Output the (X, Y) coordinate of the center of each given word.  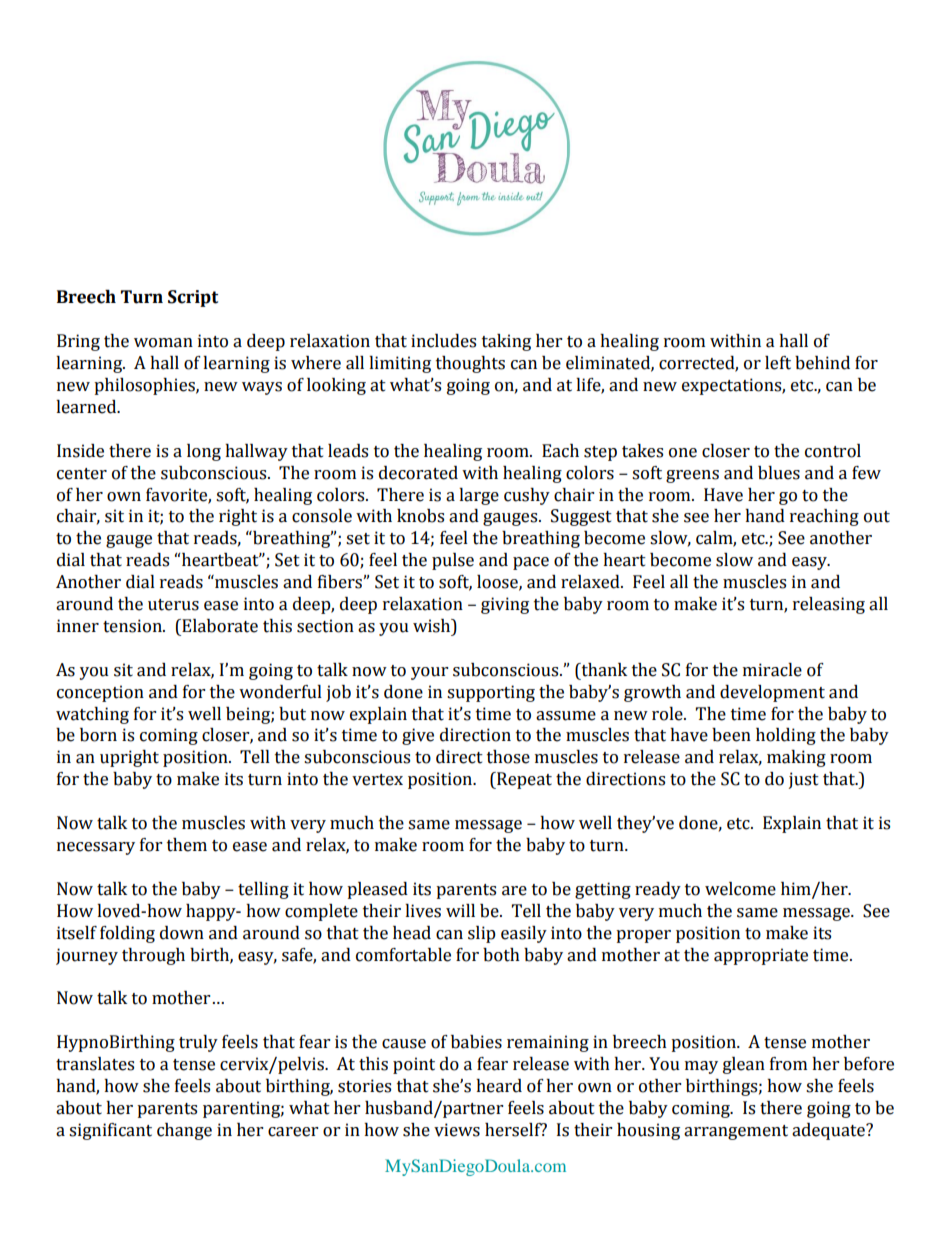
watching (92, 715)
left (778, 363)
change (184, 1131)
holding (786, 736)
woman (163, 343)
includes (443, 341)
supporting (491, 693)
